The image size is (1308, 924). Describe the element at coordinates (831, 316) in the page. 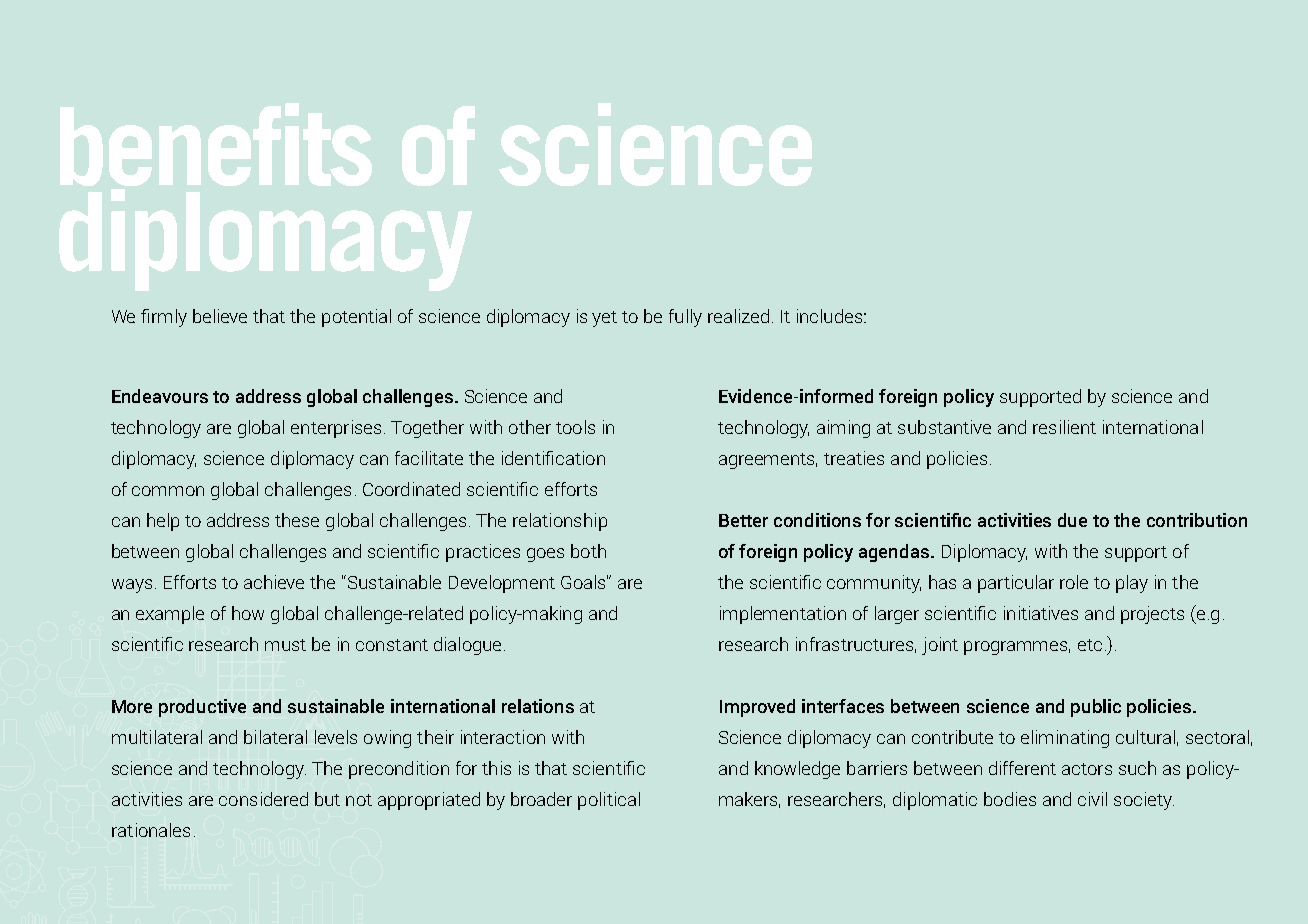

I see `includes` at that location.
